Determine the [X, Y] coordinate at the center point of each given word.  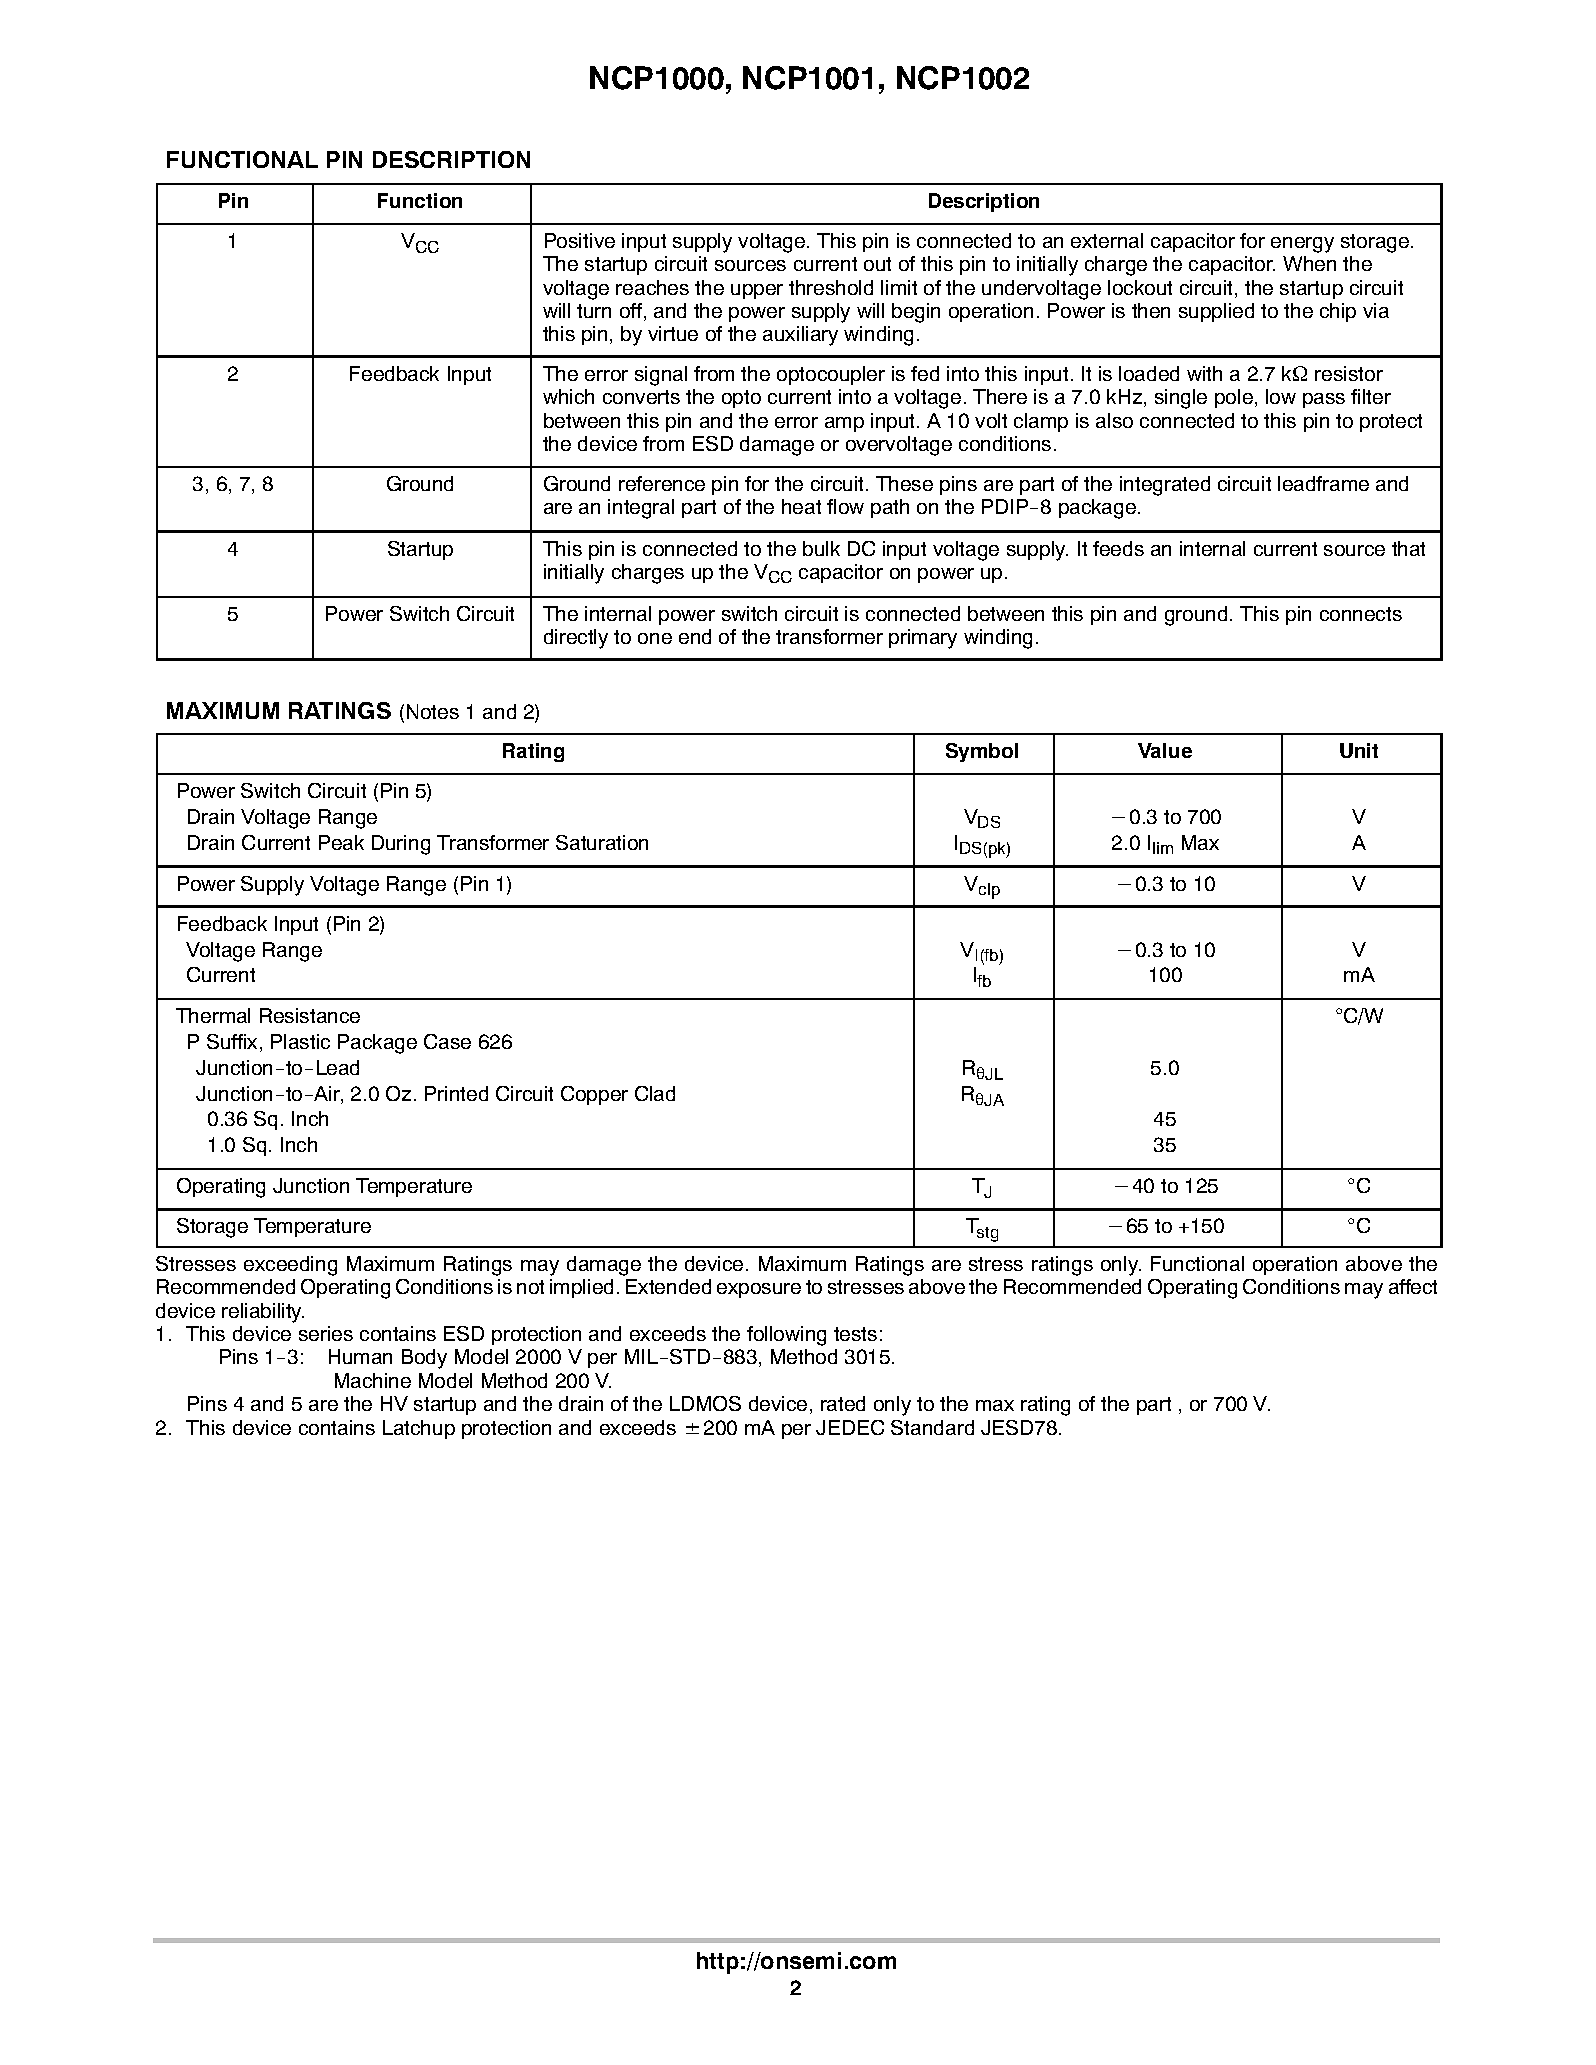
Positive [580, 240]
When [1309, 263]
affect [1413, 1286]
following [786, 1336]
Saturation [602, 842]
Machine [373, 1380]
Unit [1359, 750]
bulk [821, 548]
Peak [341, 842]
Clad [655, 1093]
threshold [831, 287]
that [1408, 548]
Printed [456, 1093]
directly [576, 639]
